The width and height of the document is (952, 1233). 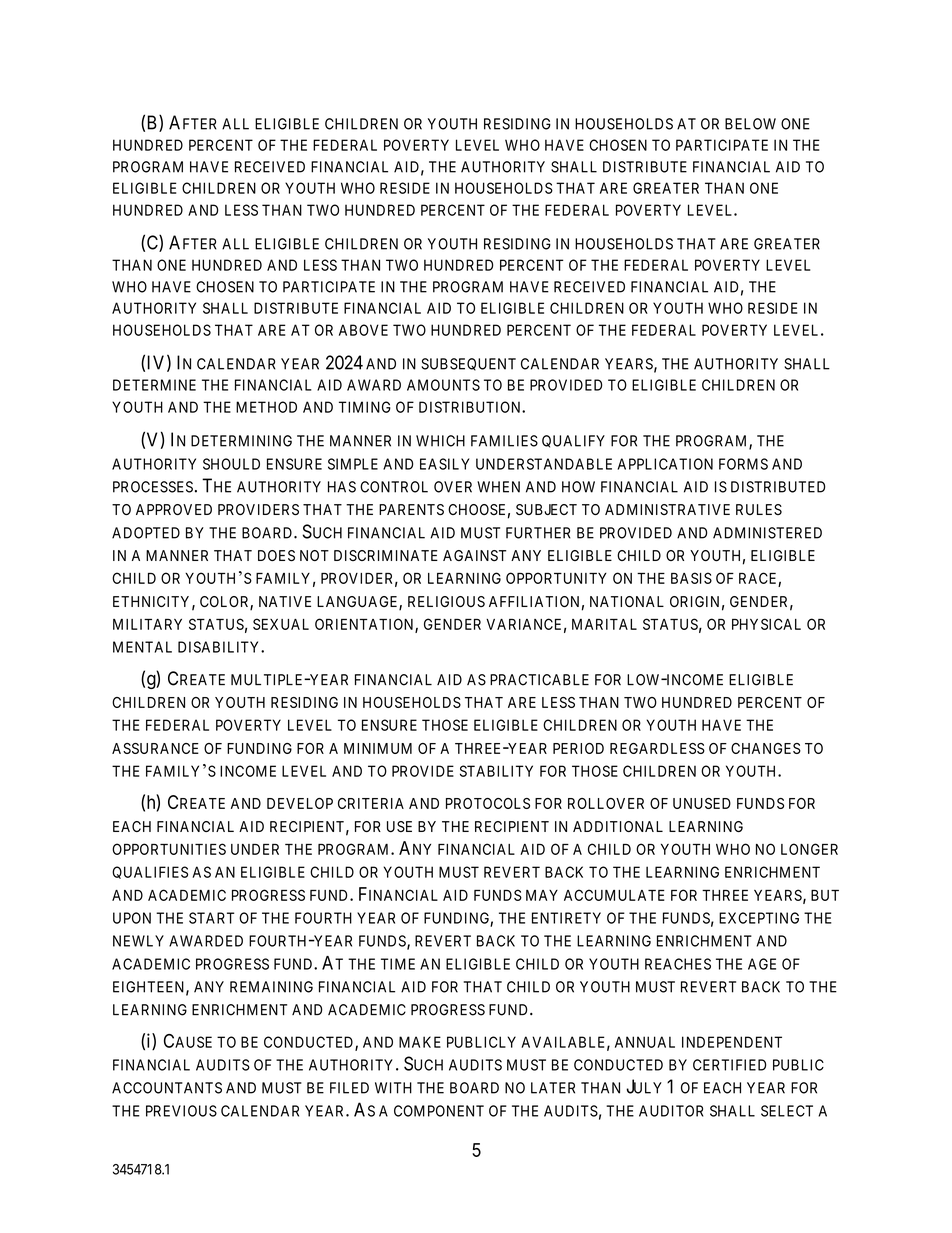 I want to click on CERTIFIED, so click(x=729, y=1065).
